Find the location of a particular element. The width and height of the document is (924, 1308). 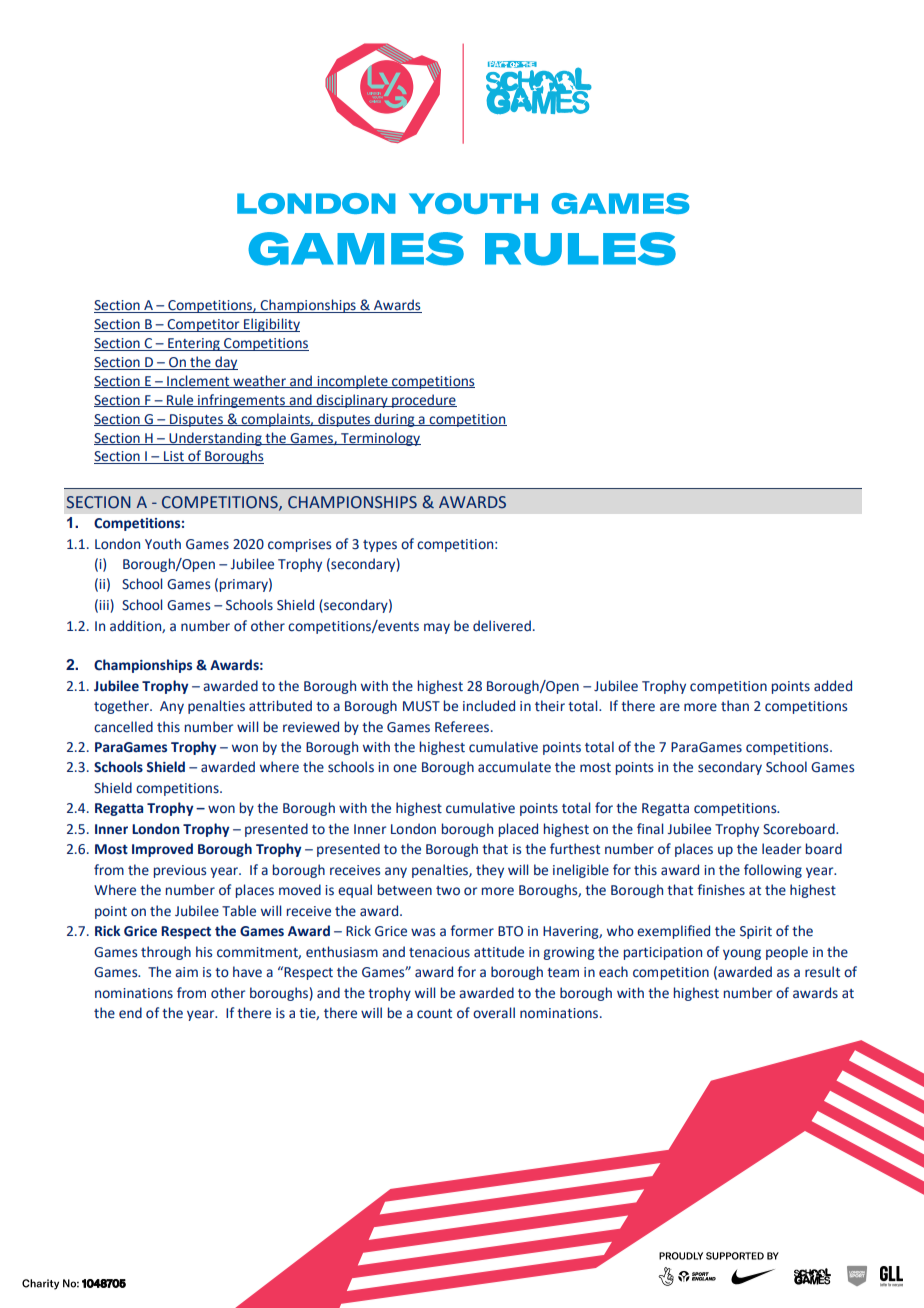

cancelled is located at coordinates (123, 727).
